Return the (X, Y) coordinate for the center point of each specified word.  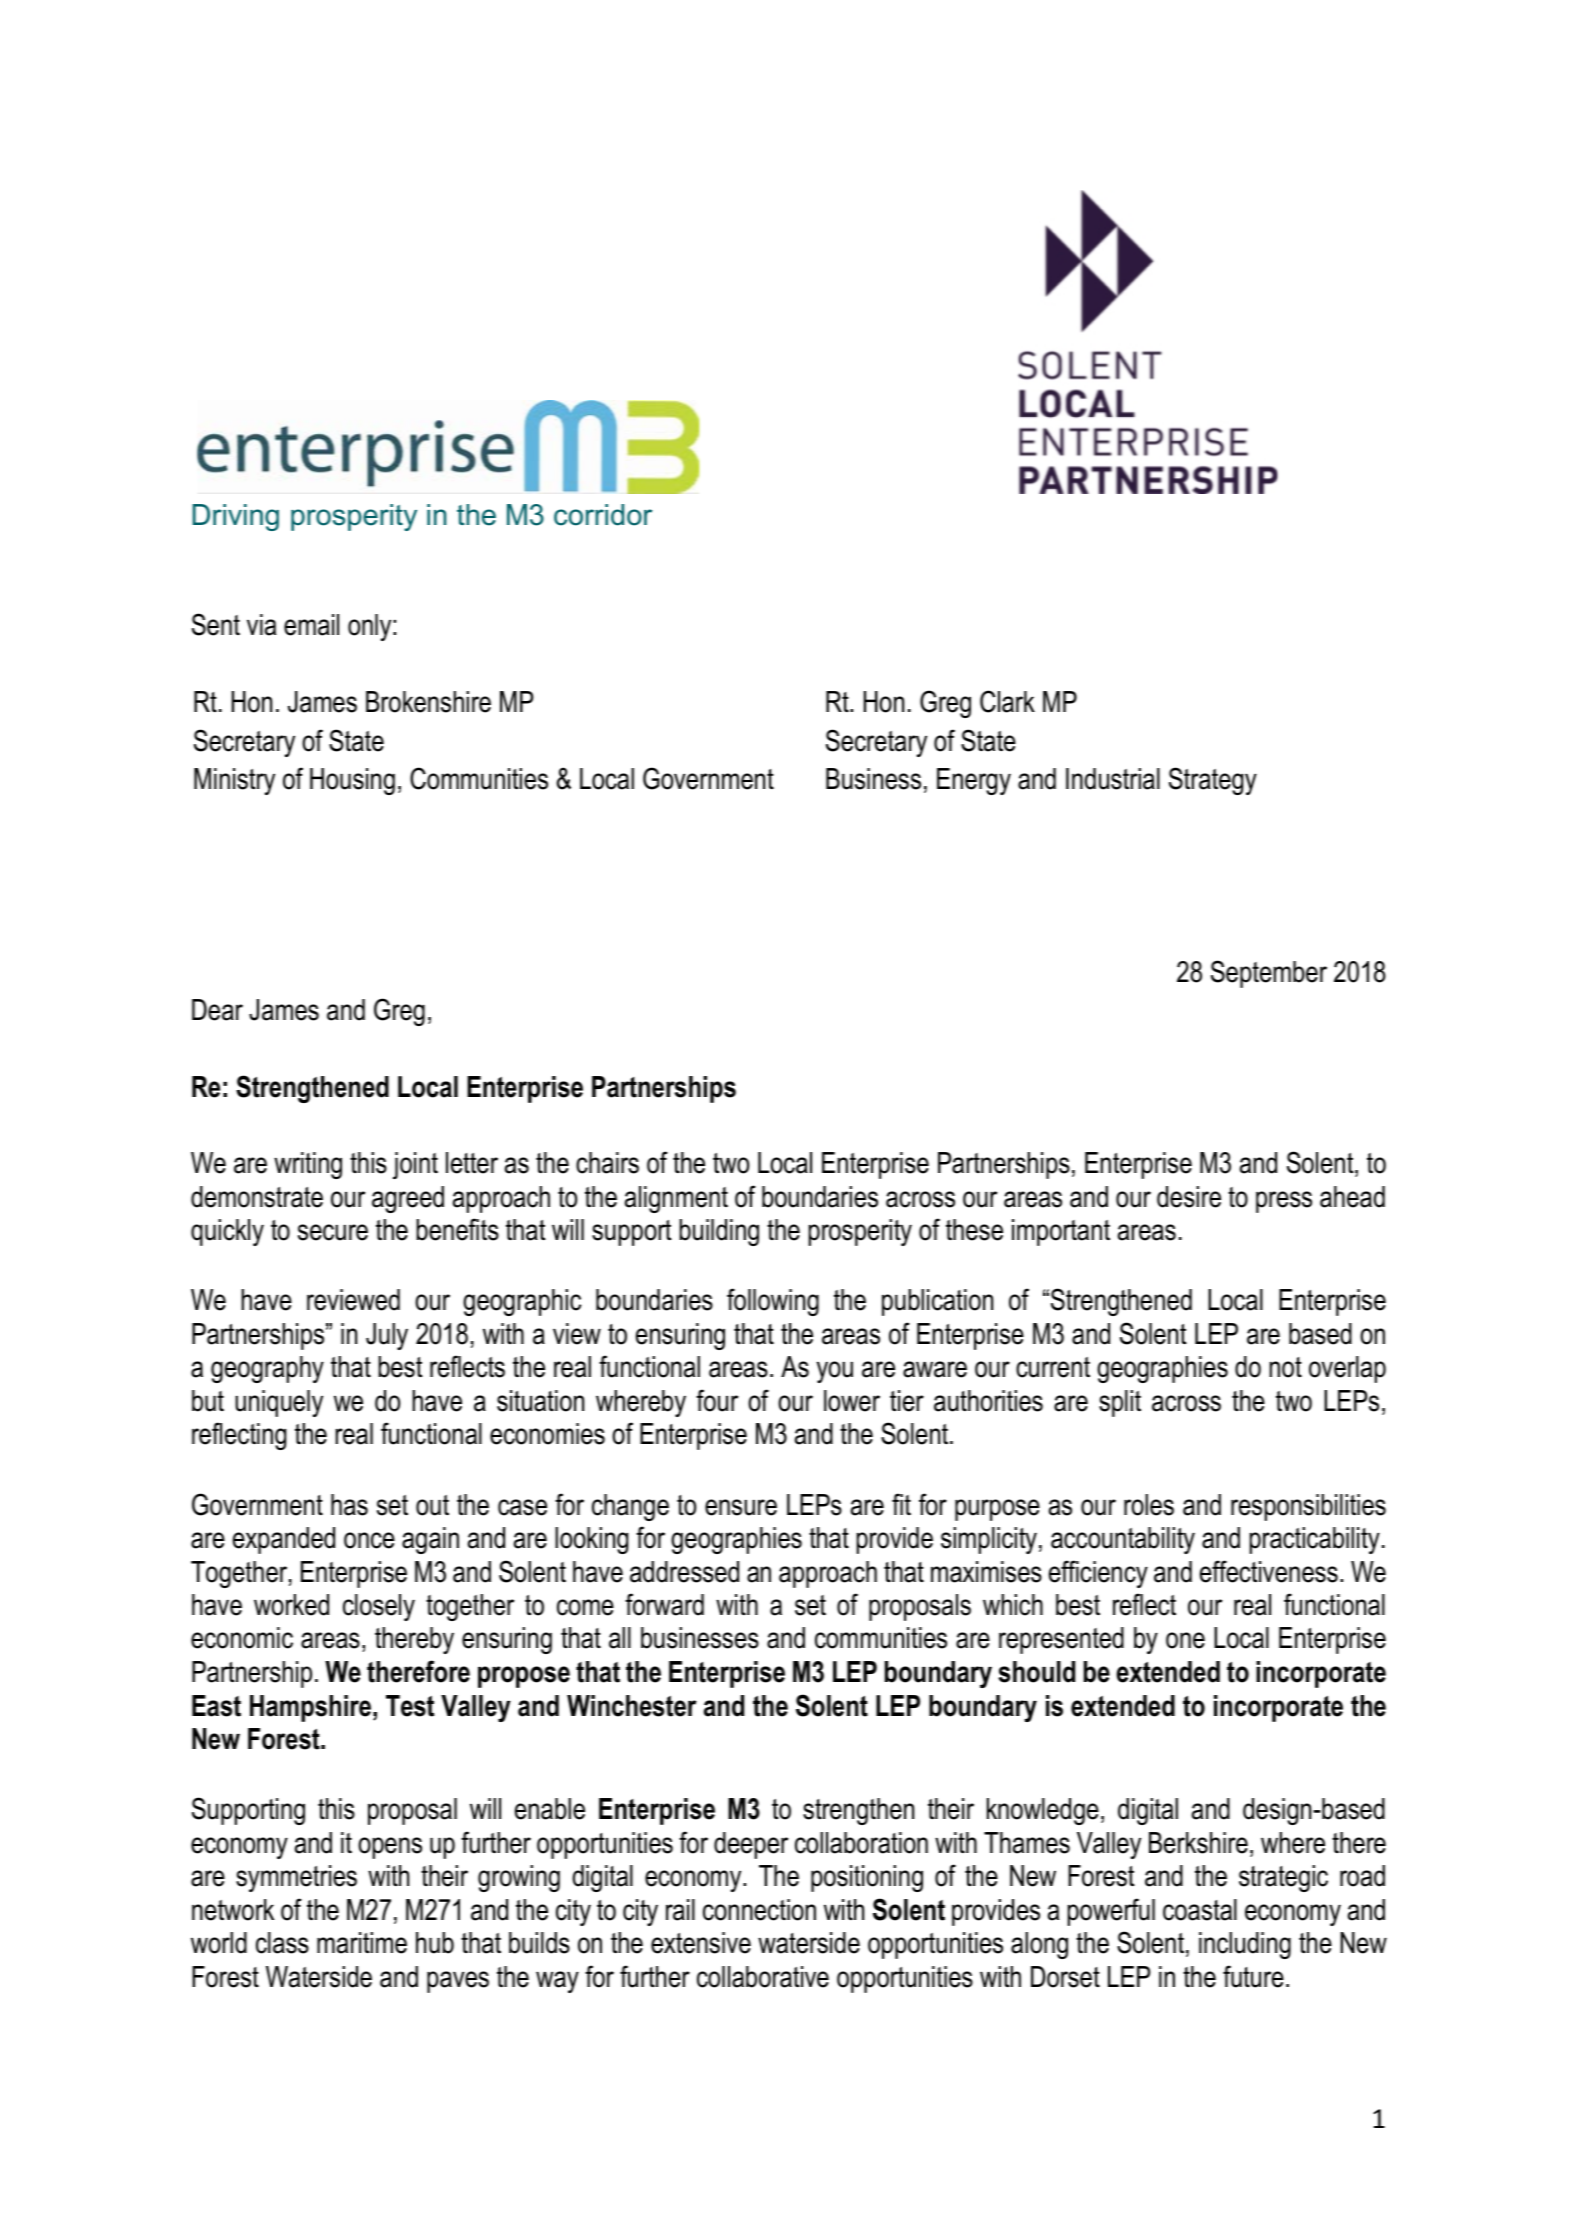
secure (333, 1232)
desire (1189, 1197)
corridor (603, 515)
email (311, 625)
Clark (1007, 701)
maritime (362, 1943)
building (719, 1232)
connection (759, 1910)
